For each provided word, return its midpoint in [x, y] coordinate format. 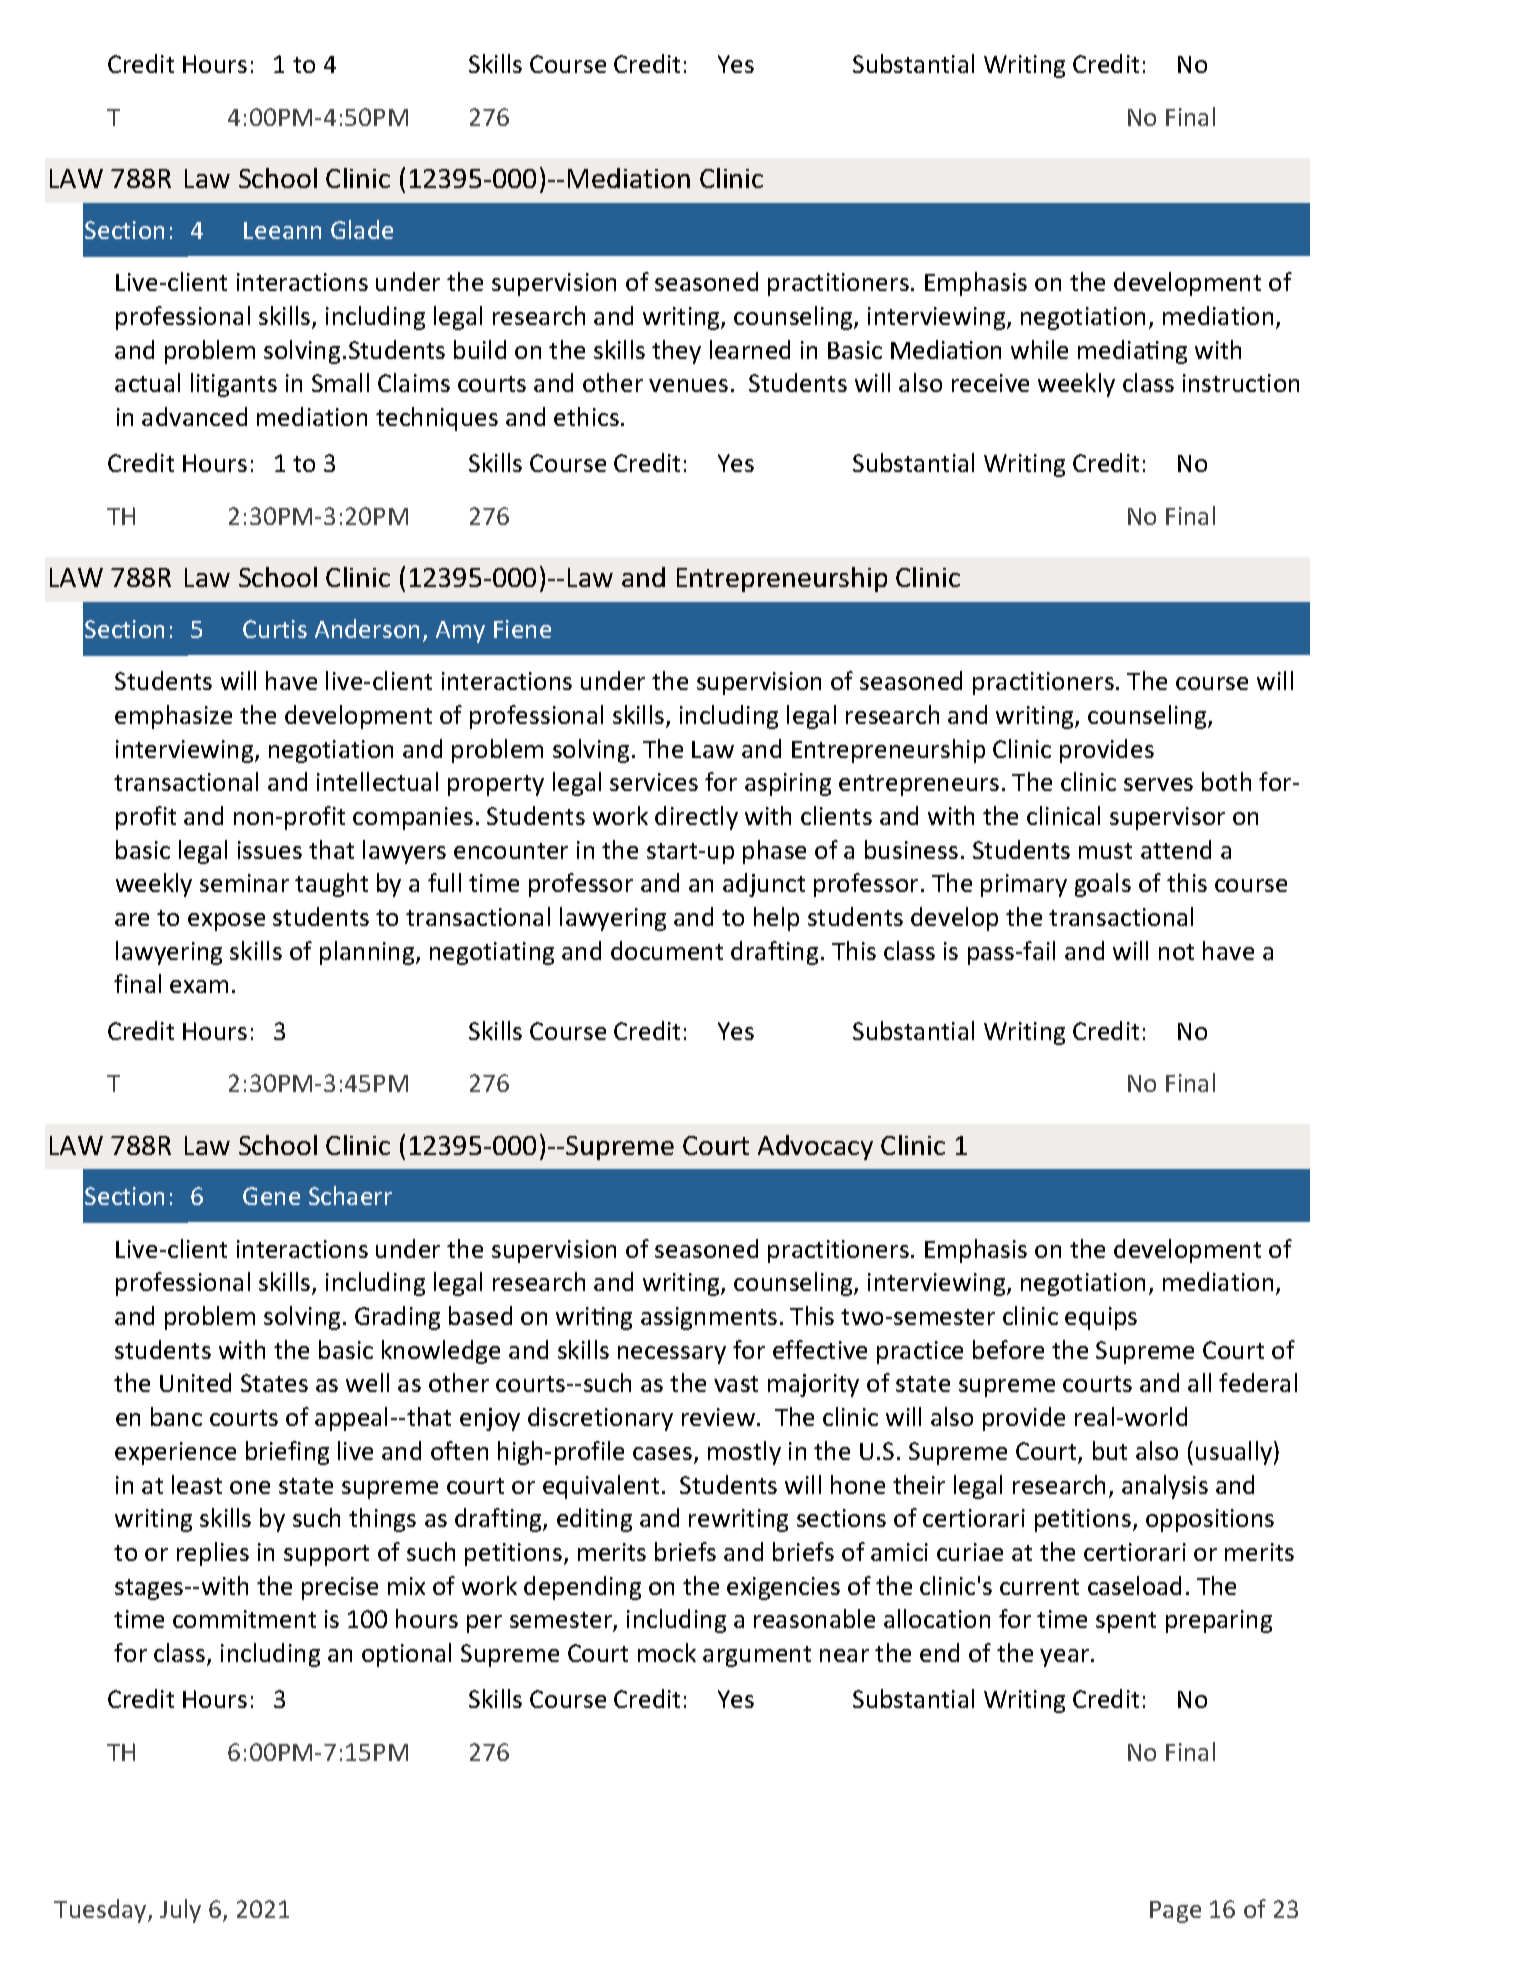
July [180, 1911]
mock [667, 1652]
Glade [362, 229]
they [676, 352]
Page [1175, 1912]
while [1039, 349]
